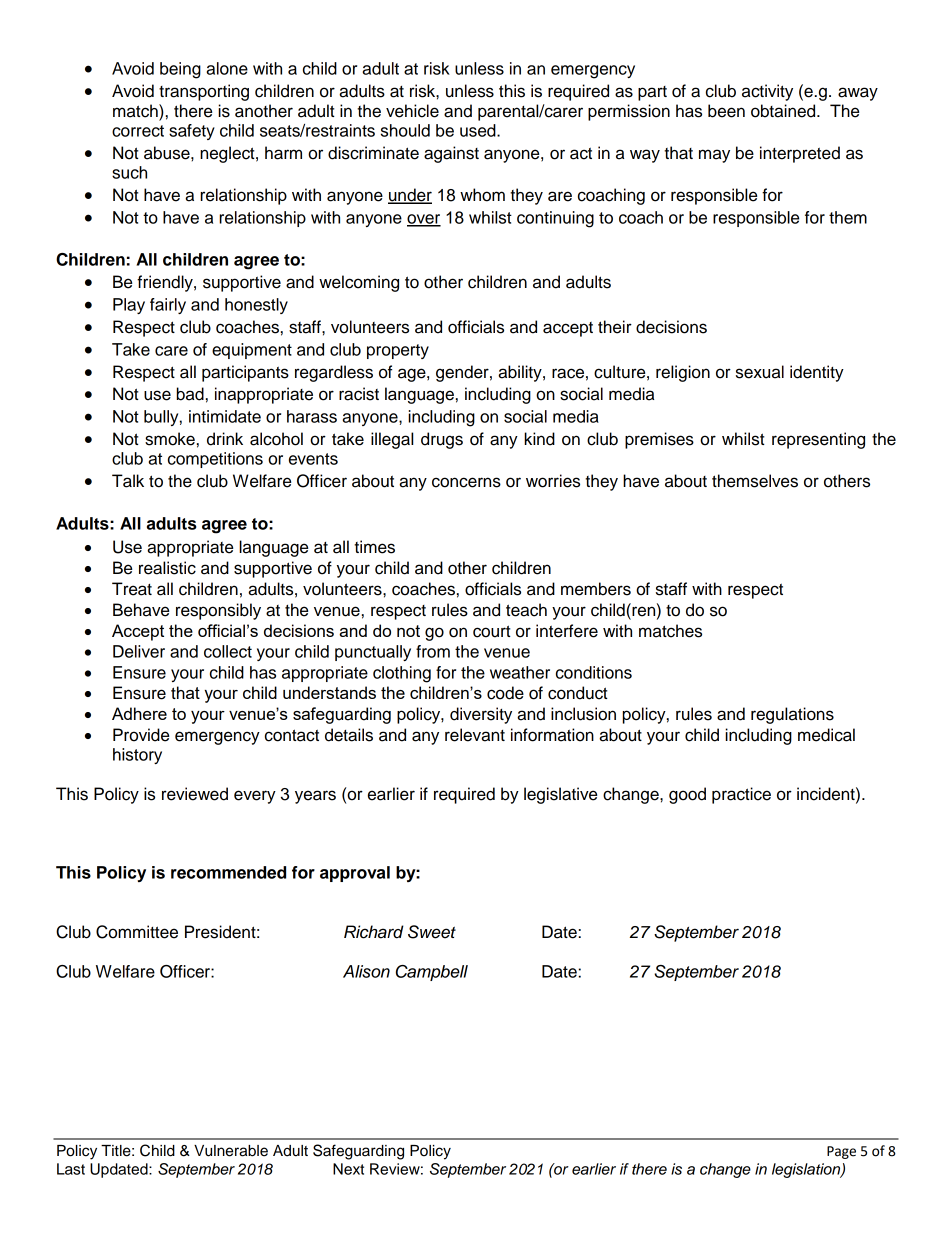 Image resolution: width=952 pixels, height=1233 pixels. Describe the element at coordinates (479, 130) in the screenshot. I see `used` at that location.
